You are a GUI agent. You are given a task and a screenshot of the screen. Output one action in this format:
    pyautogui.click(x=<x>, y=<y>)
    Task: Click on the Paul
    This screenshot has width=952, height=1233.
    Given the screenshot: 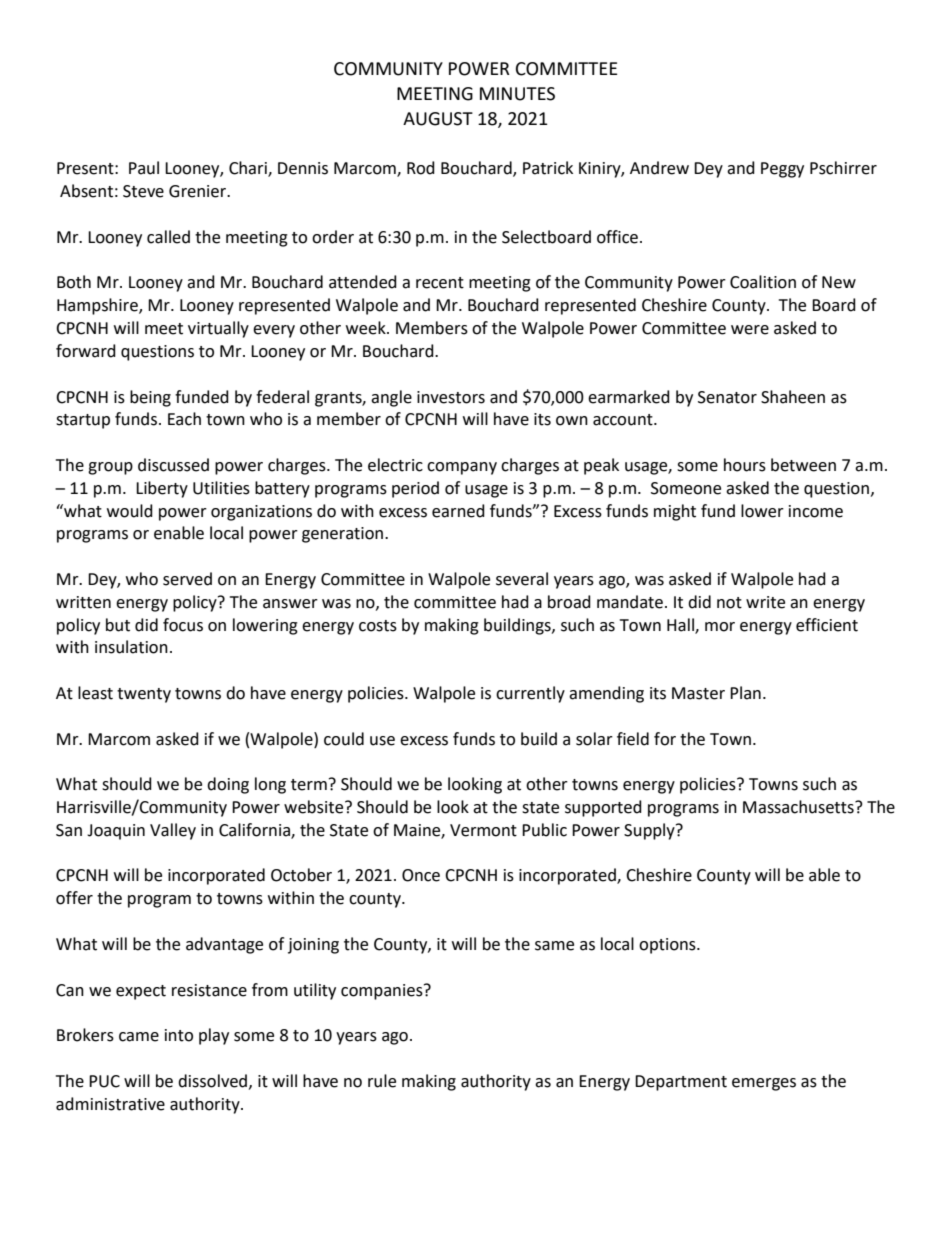 What is the action you would take?
    pyautogui.click(x=144, y=168)
